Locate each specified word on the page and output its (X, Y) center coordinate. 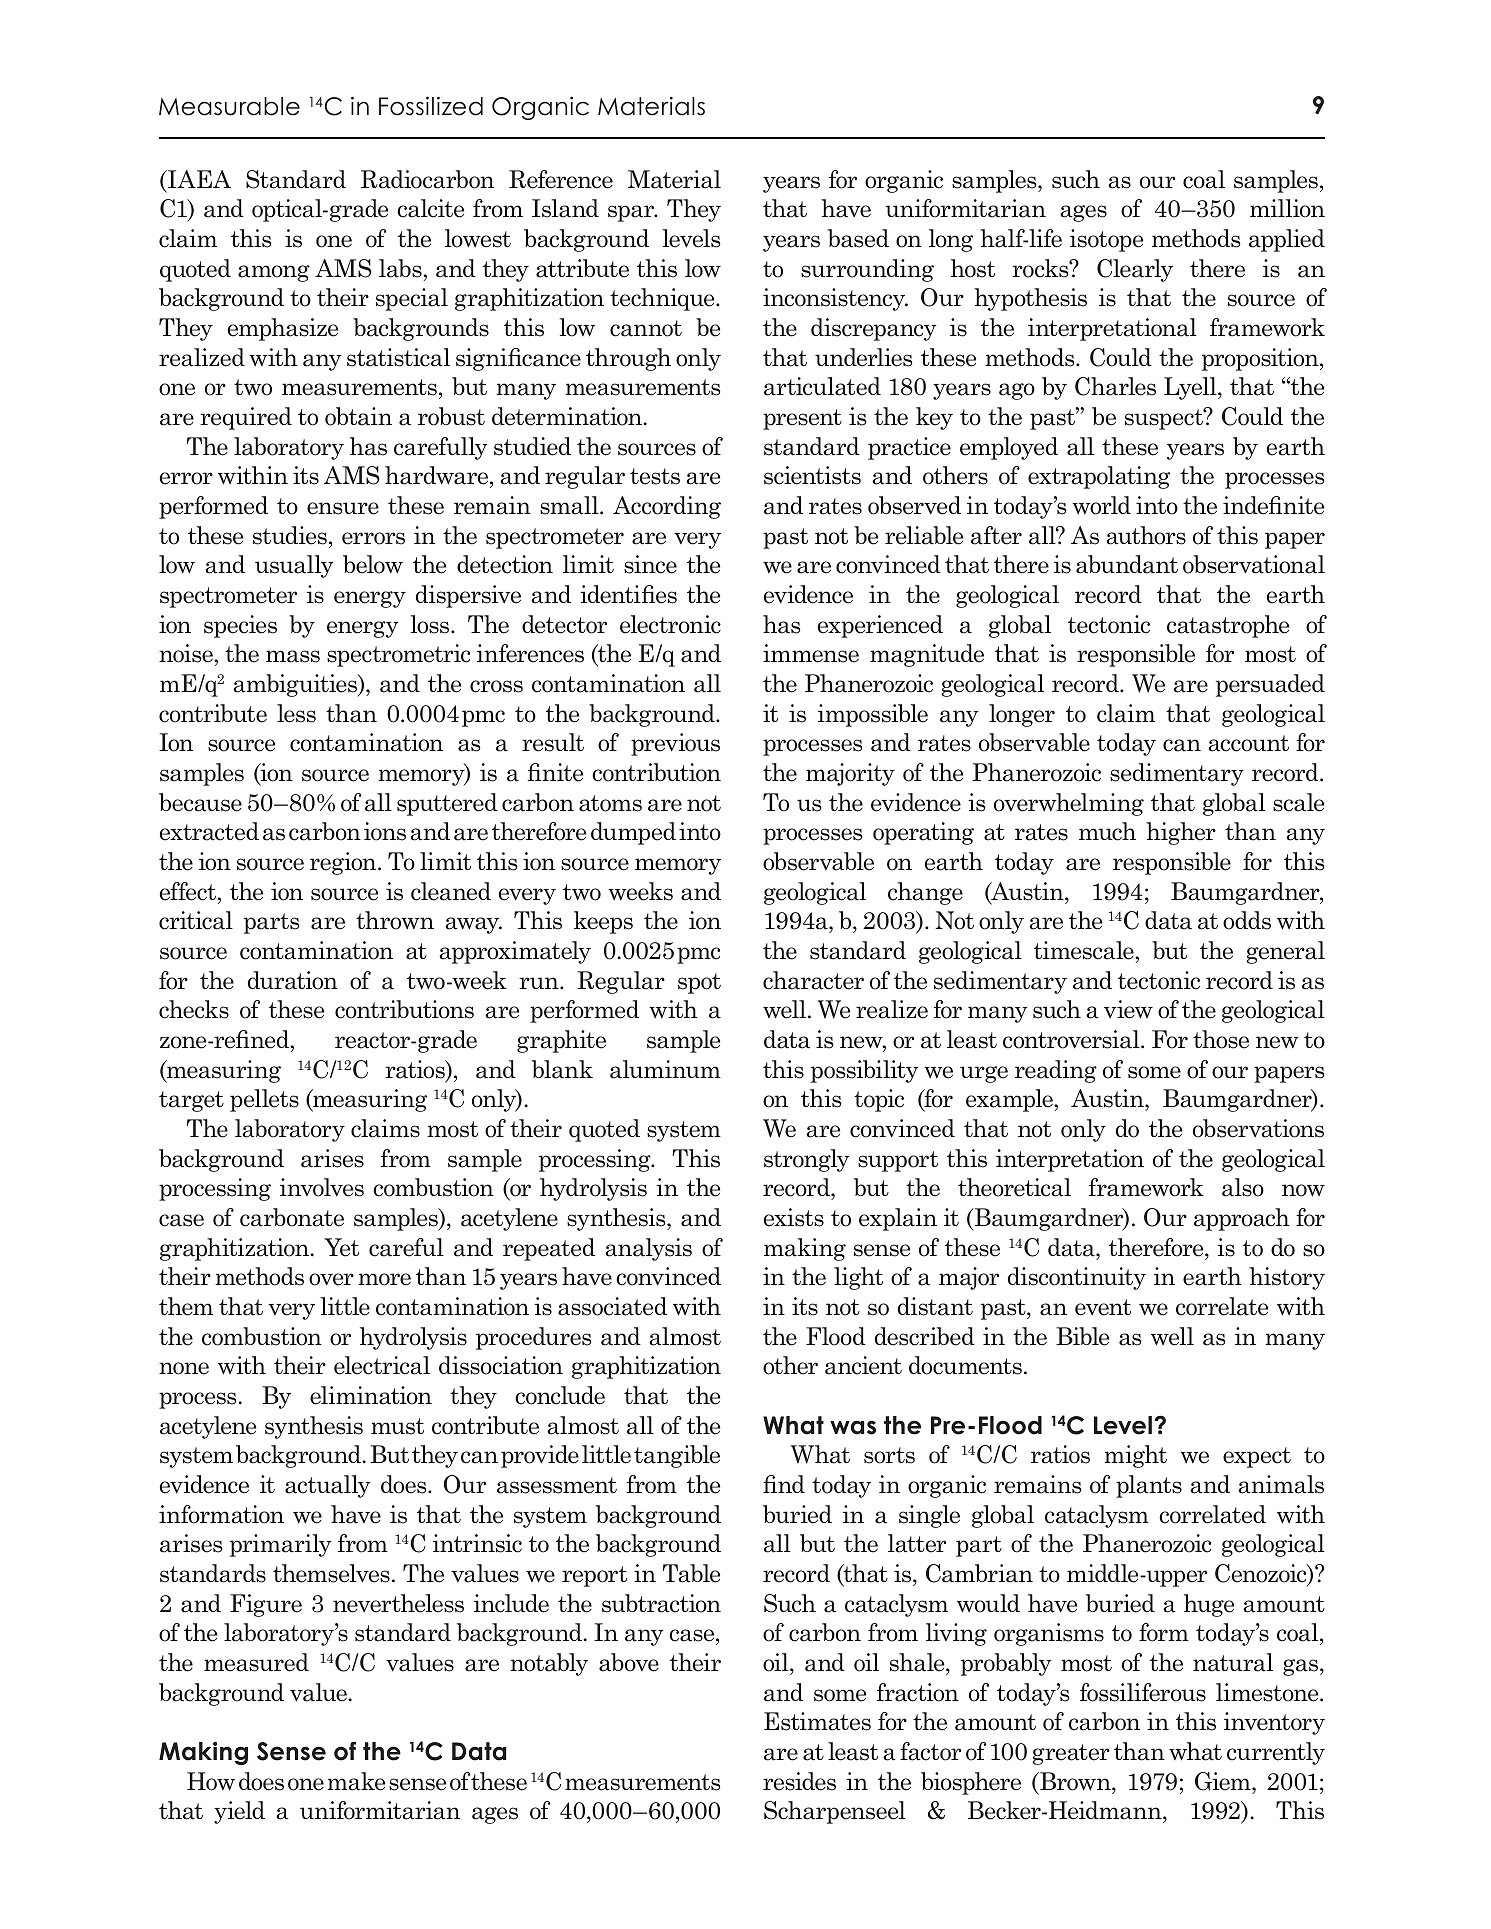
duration (293, 980)
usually (294, 566)
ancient (863, 1365)
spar (632, 213)
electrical (382, 1365)
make (356, 1781)
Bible (1082, 1336)
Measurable (229, 106)
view (1128, 1009)
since (650, 564)
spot (699, 983)
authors (1146, 535)
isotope (1106, 240)
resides (799, 1781)
